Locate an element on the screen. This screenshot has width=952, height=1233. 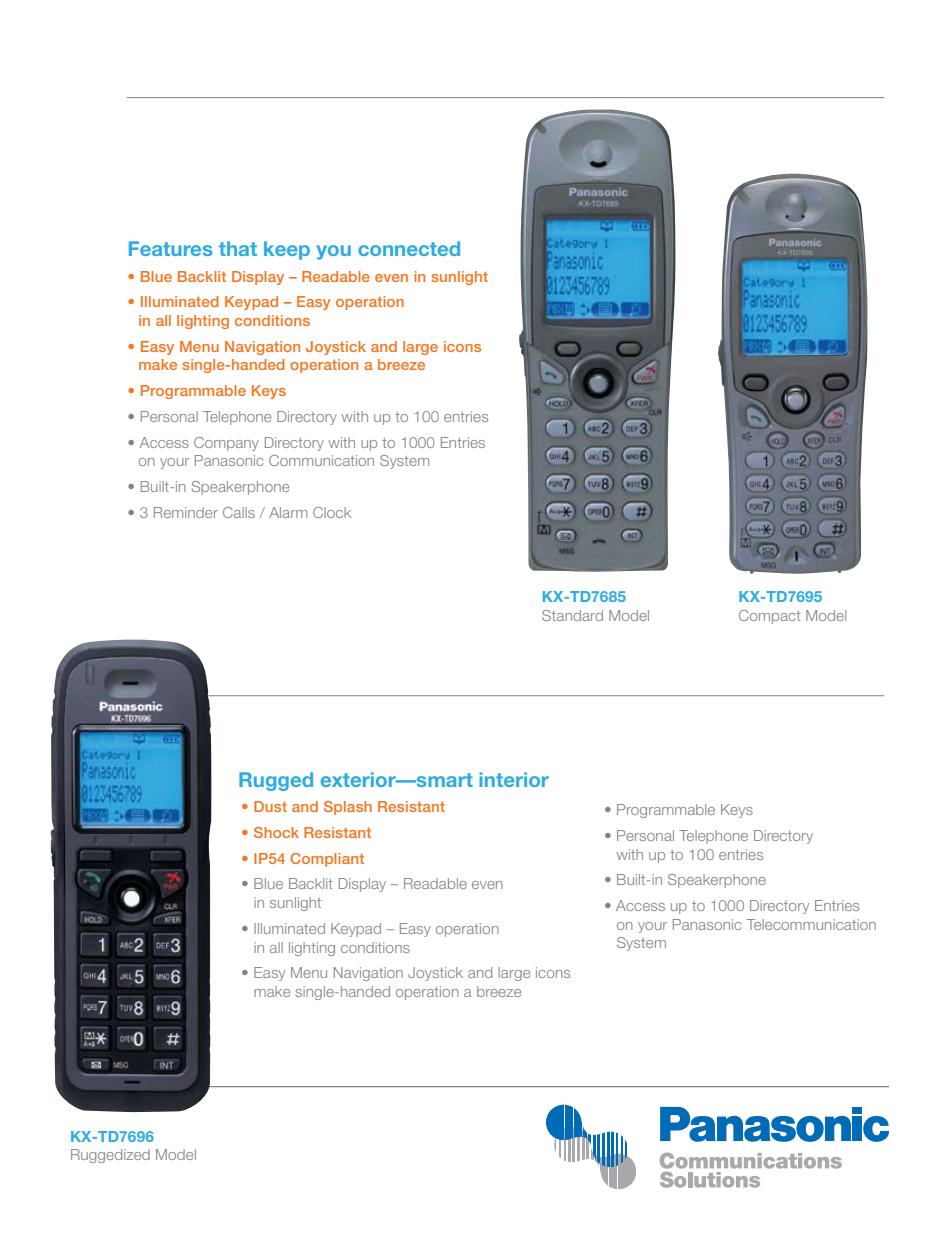
connected is located at coordinates (409, 248).
